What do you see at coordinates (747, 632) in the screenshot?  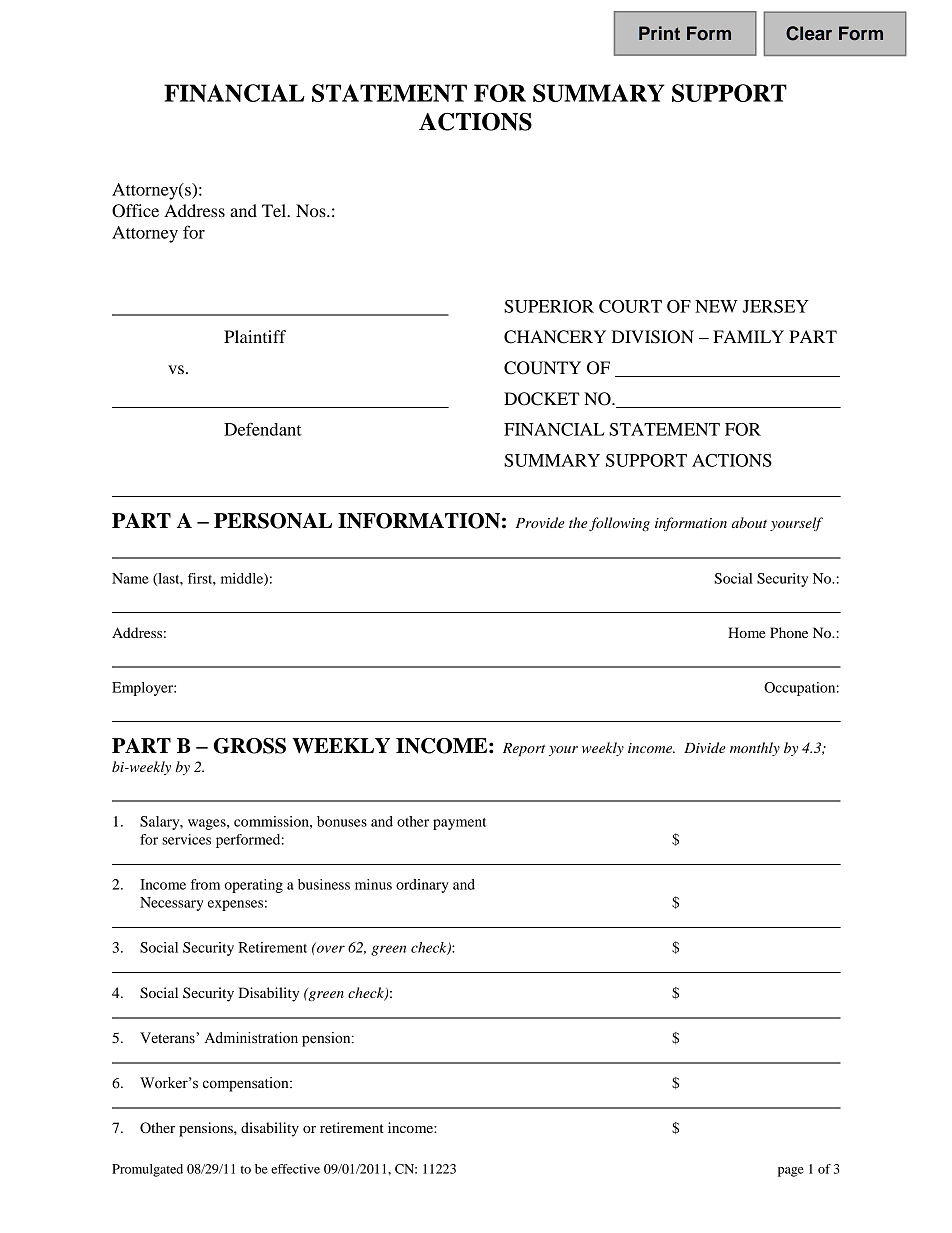 I see `Home` at bounding box center [747, 632].
